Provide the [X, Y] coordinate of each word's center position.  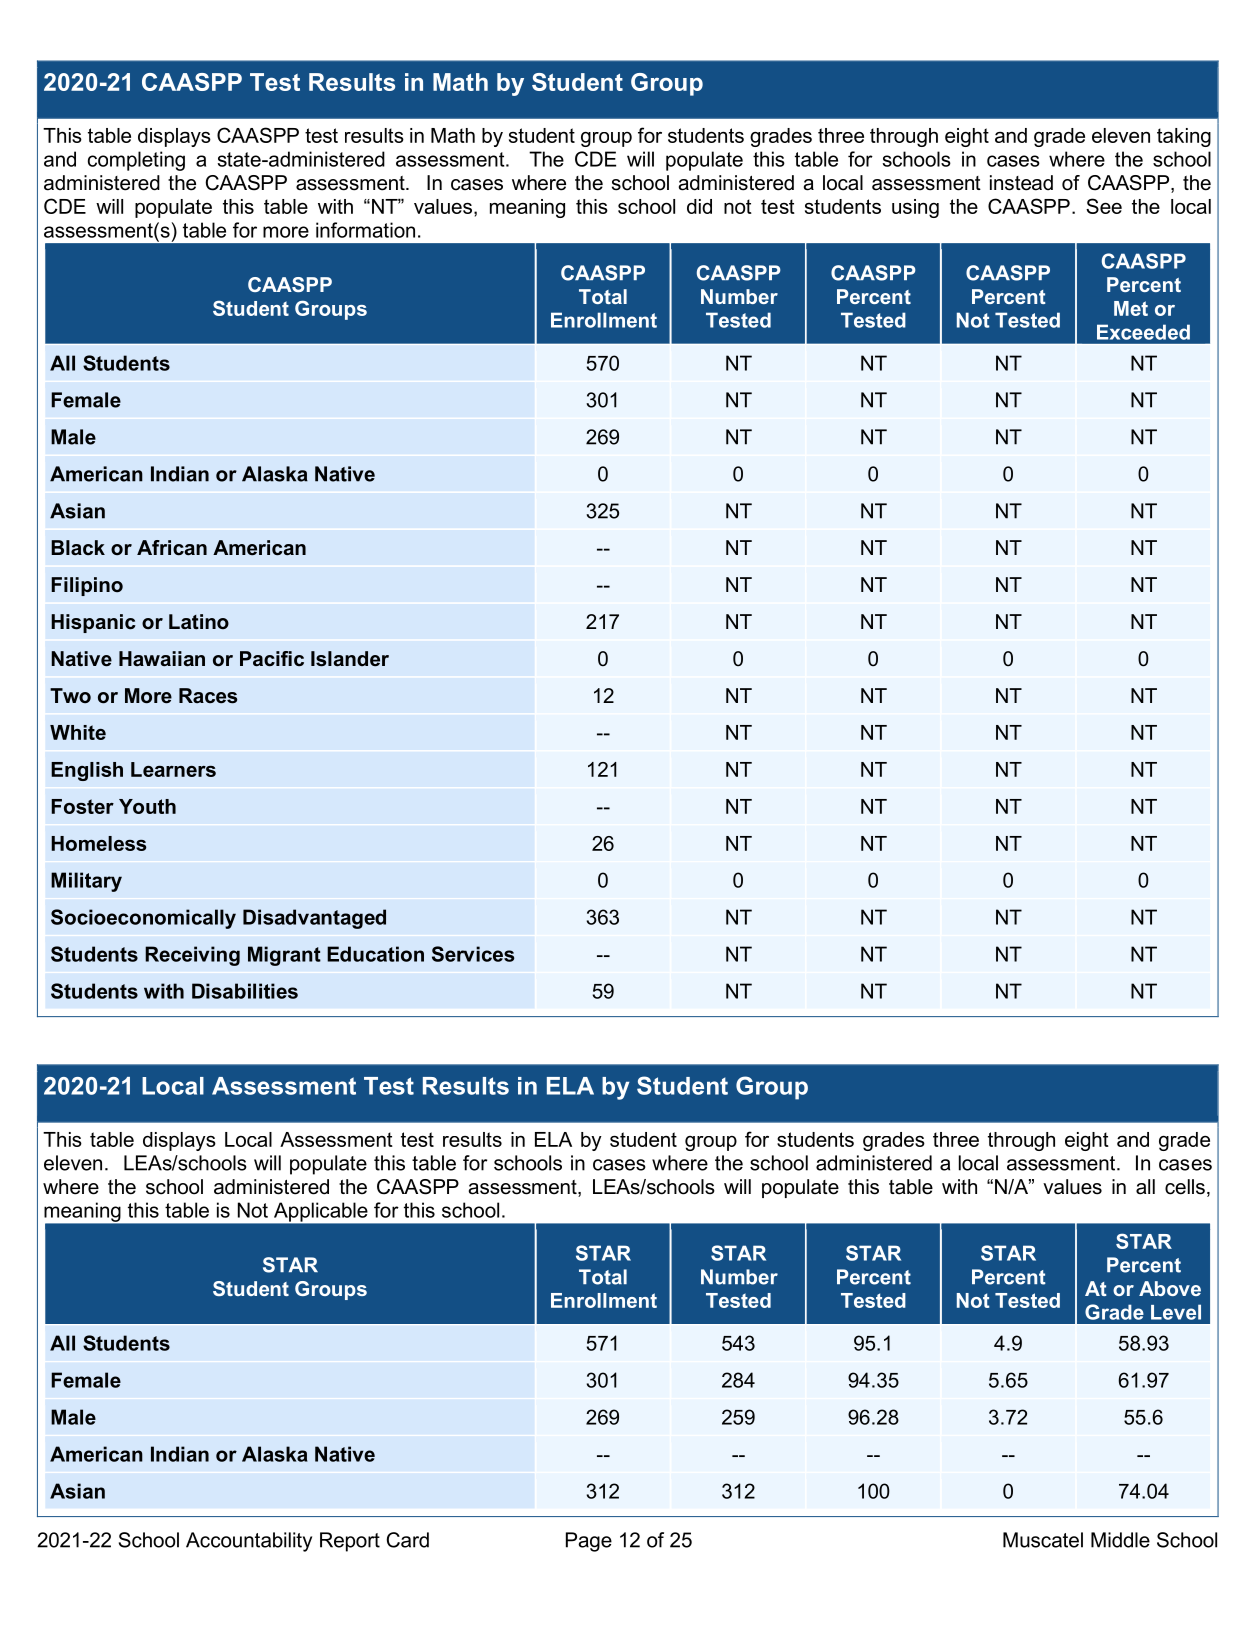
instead [1021, 183]
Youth [147, 806]
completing [136, 161]
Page [589, 1542]
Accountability [249, 1542]
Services [473, 954]
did [699, 206]
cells [1185, 1187]
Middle [1120, 1540]
